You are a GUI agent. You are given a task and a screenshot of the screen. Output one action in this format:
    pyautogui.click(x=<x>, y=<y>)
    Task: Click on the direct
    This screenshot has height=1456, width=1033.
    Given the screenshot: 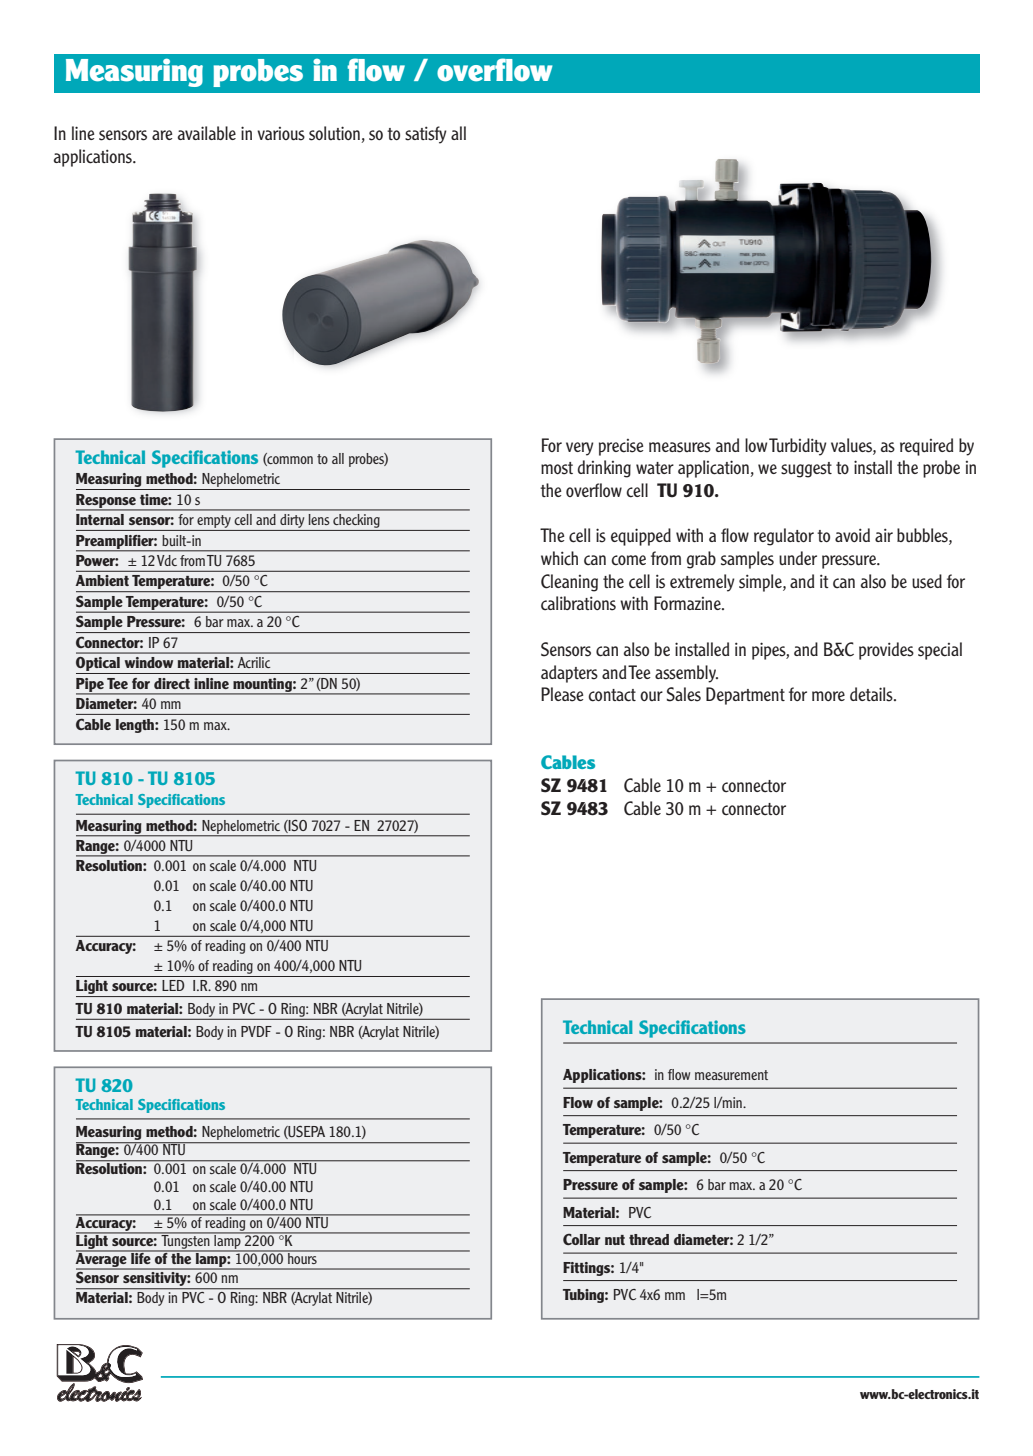 What is the action you would take?
    pyautogui.click(x=172, y=683)
